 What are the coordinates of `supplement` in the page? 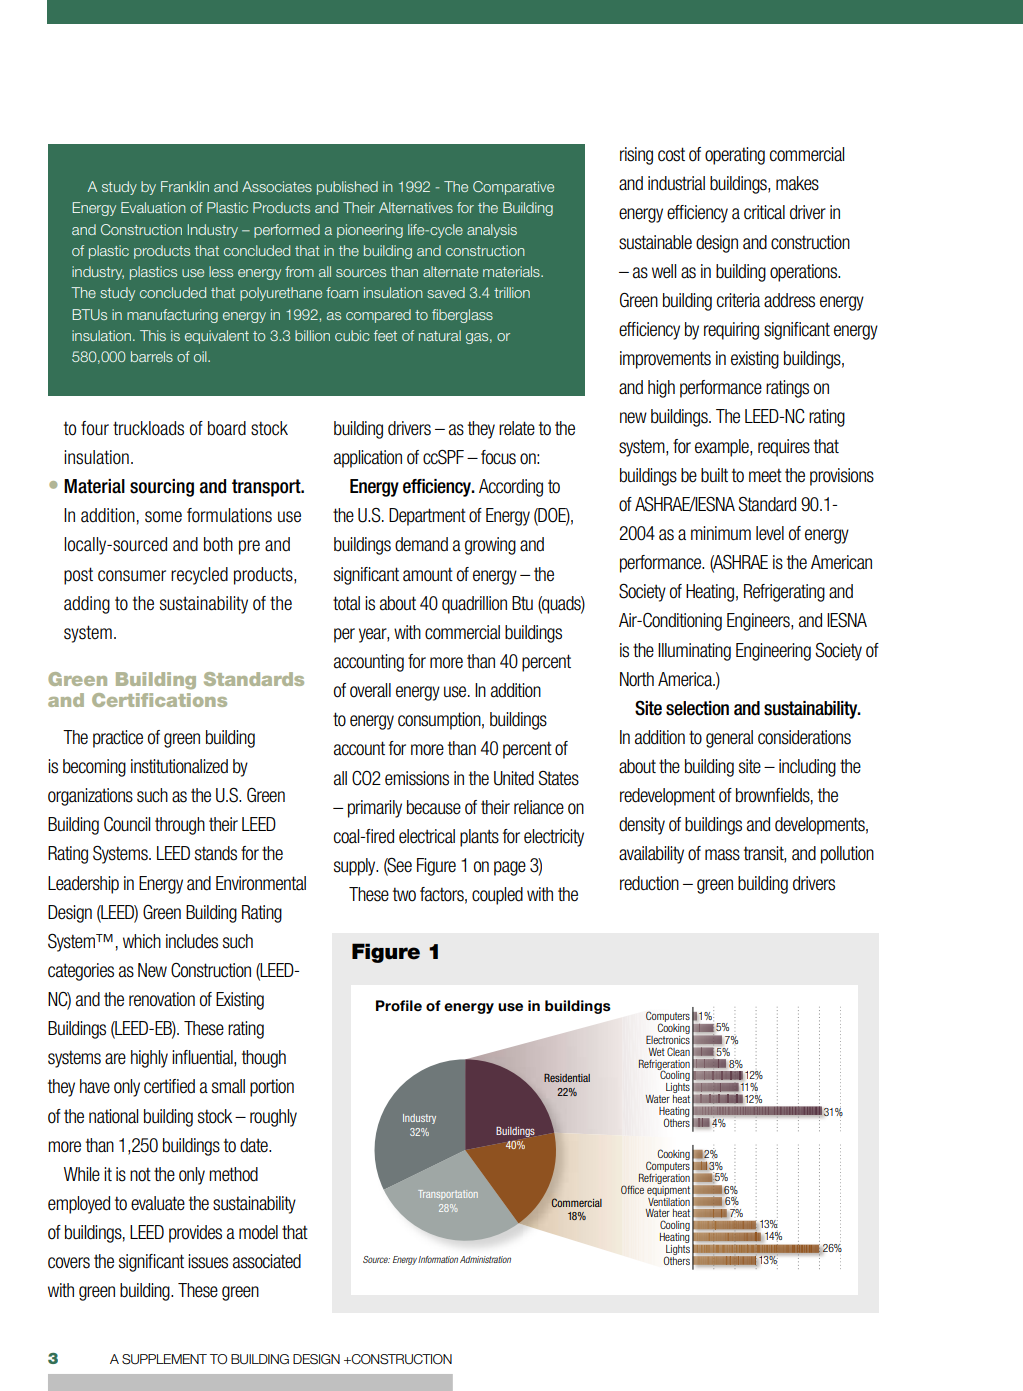 It's located at (164, 1359).
